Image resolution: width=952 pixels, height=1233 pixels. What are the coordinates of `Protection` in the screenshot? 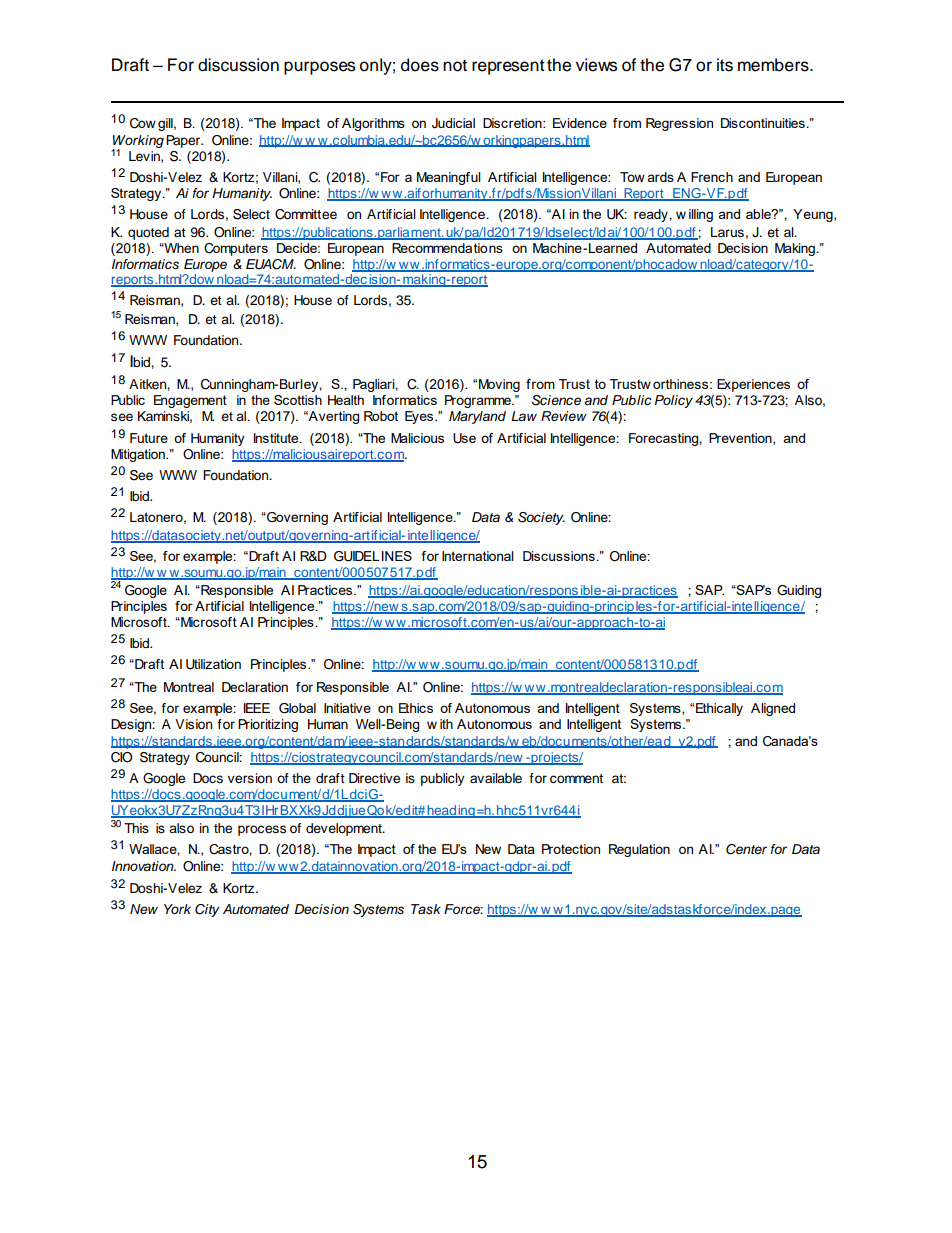 It's located at (571, 849).
